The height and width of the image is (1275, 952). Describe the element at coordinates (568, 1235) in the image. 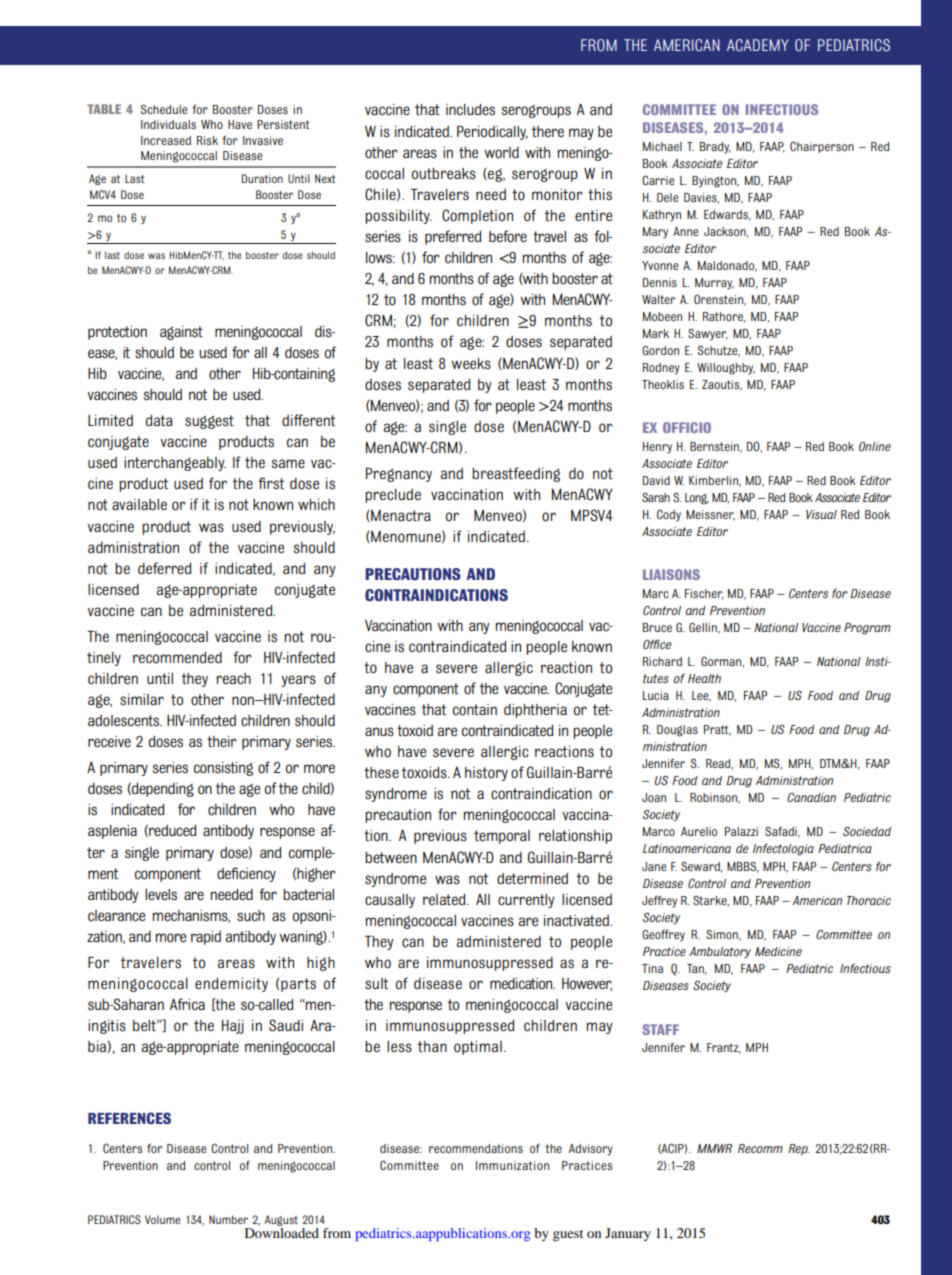

I see `guest` at that location.
